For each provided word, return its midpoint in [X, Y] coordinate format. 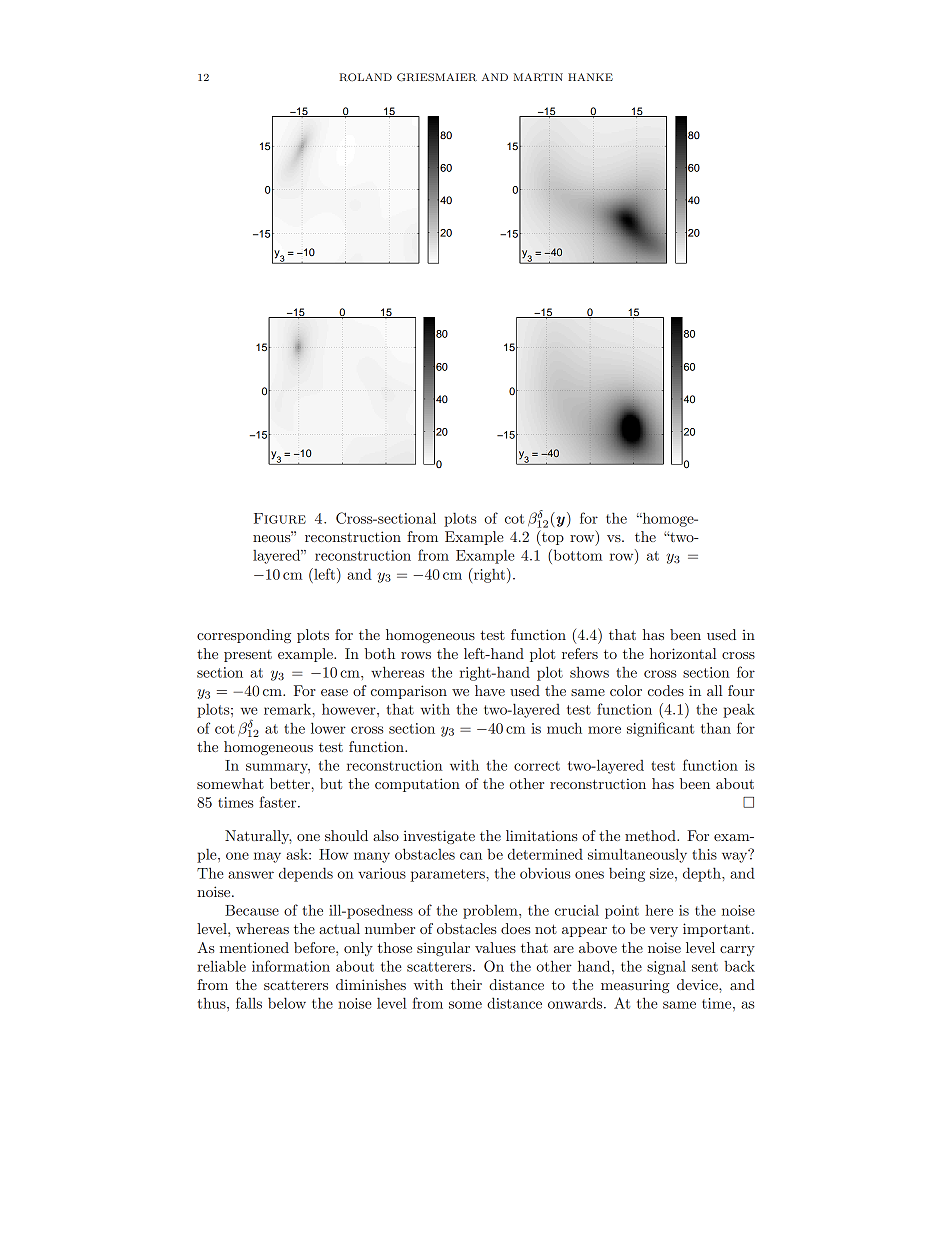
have [490, 690]
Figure [280, 518]
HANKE [590, 77]
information [291, 966]
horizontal [683, 653]
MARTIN [538, 77]
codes [666, 690]
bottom [576, 555]
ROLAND [365, 77]
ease [334, 692]
